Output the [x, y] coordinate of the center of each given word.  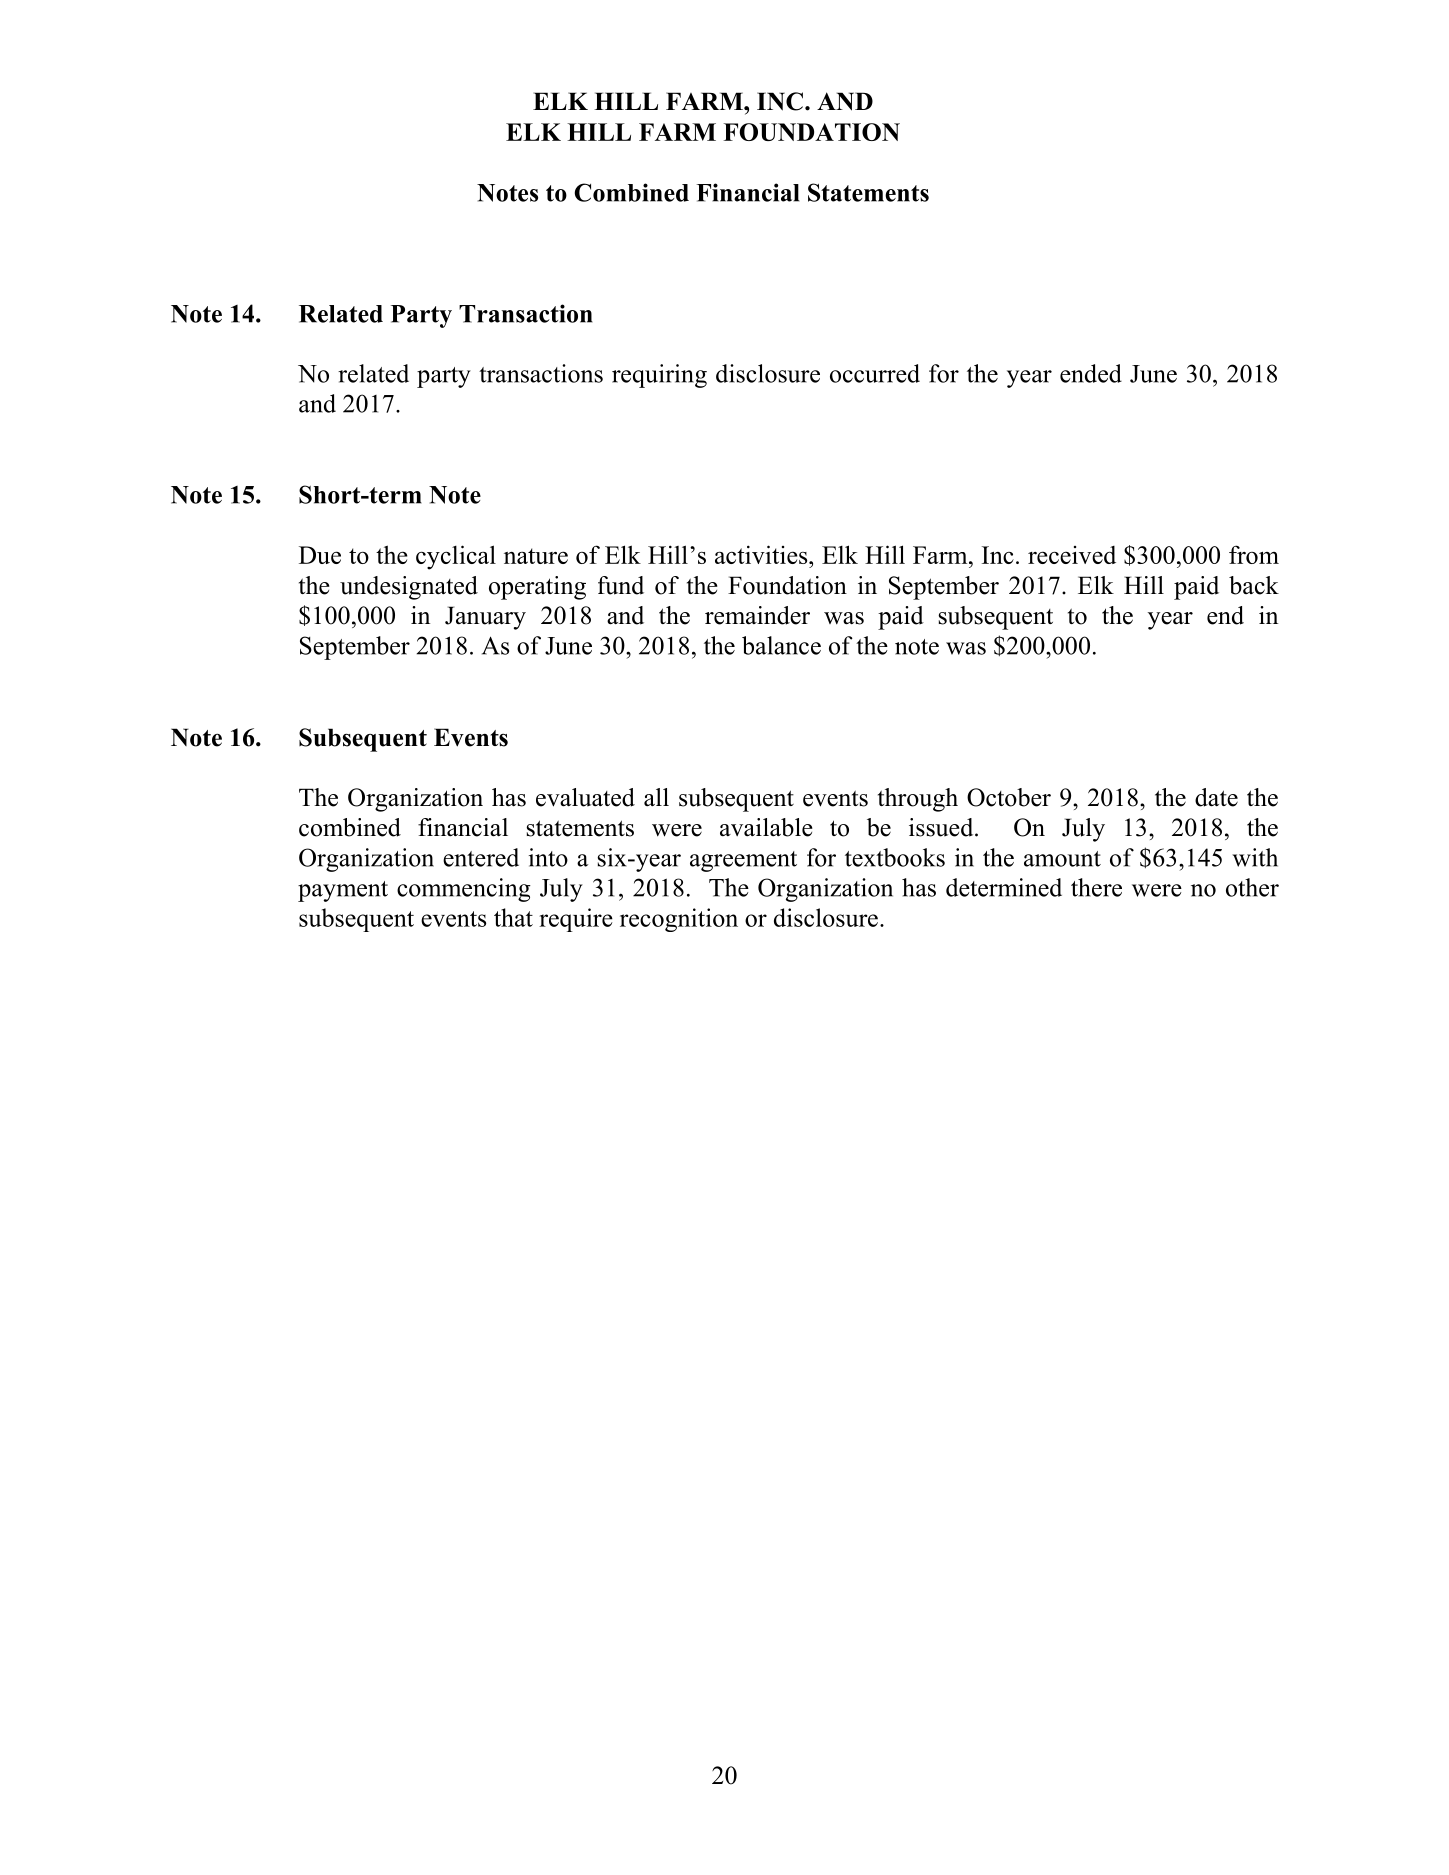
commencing [464, 890]
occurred [875, 373]
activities [762, 554]
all [656, 797]
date [1216, 797]
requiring [659, 376]
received [1072, 555]
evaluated [585, 797]
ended [1091, 373]
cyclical [456, 557]
